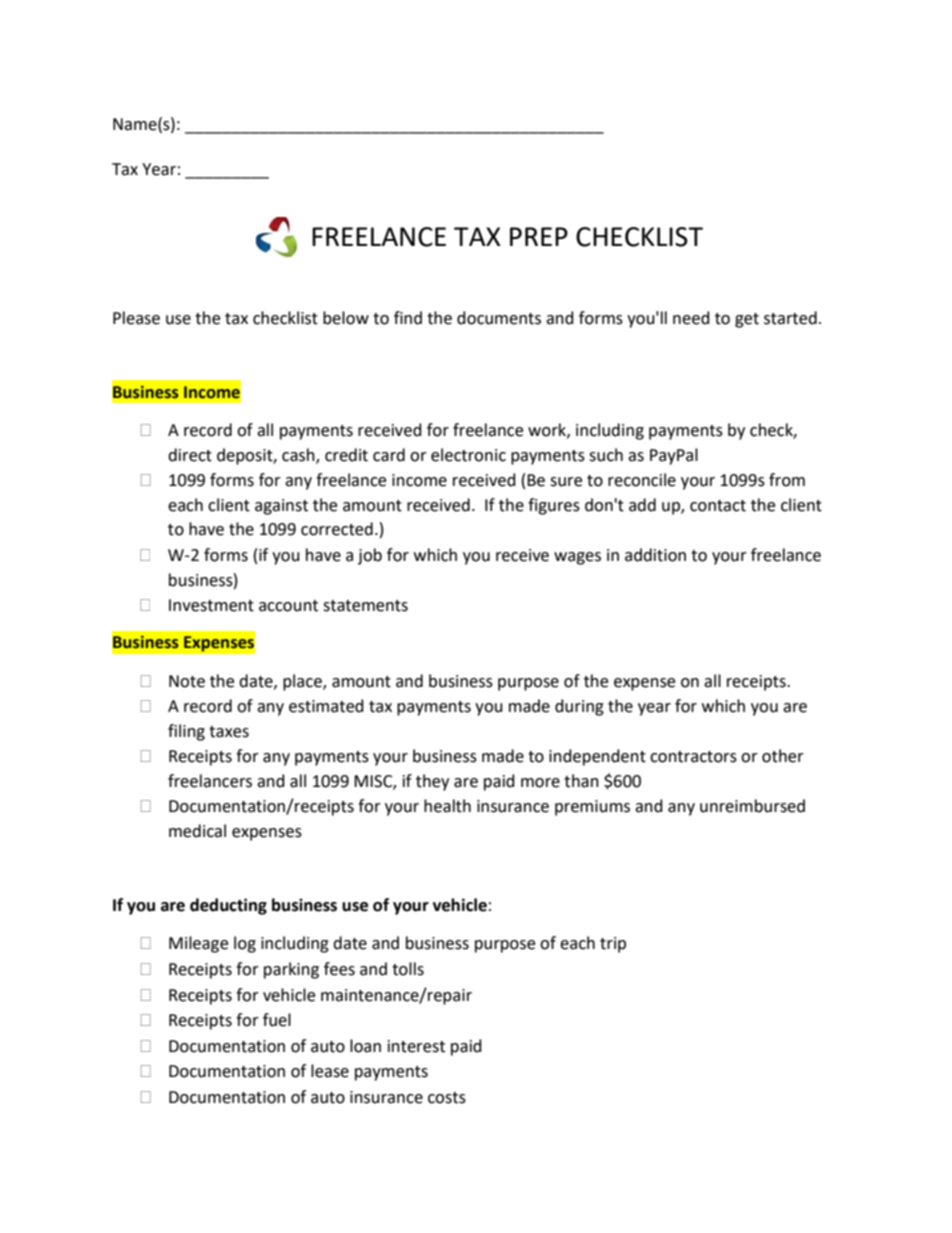  Describe the element at coordinates (539, 236) in the screenshot. I see `PREP` at that location.
